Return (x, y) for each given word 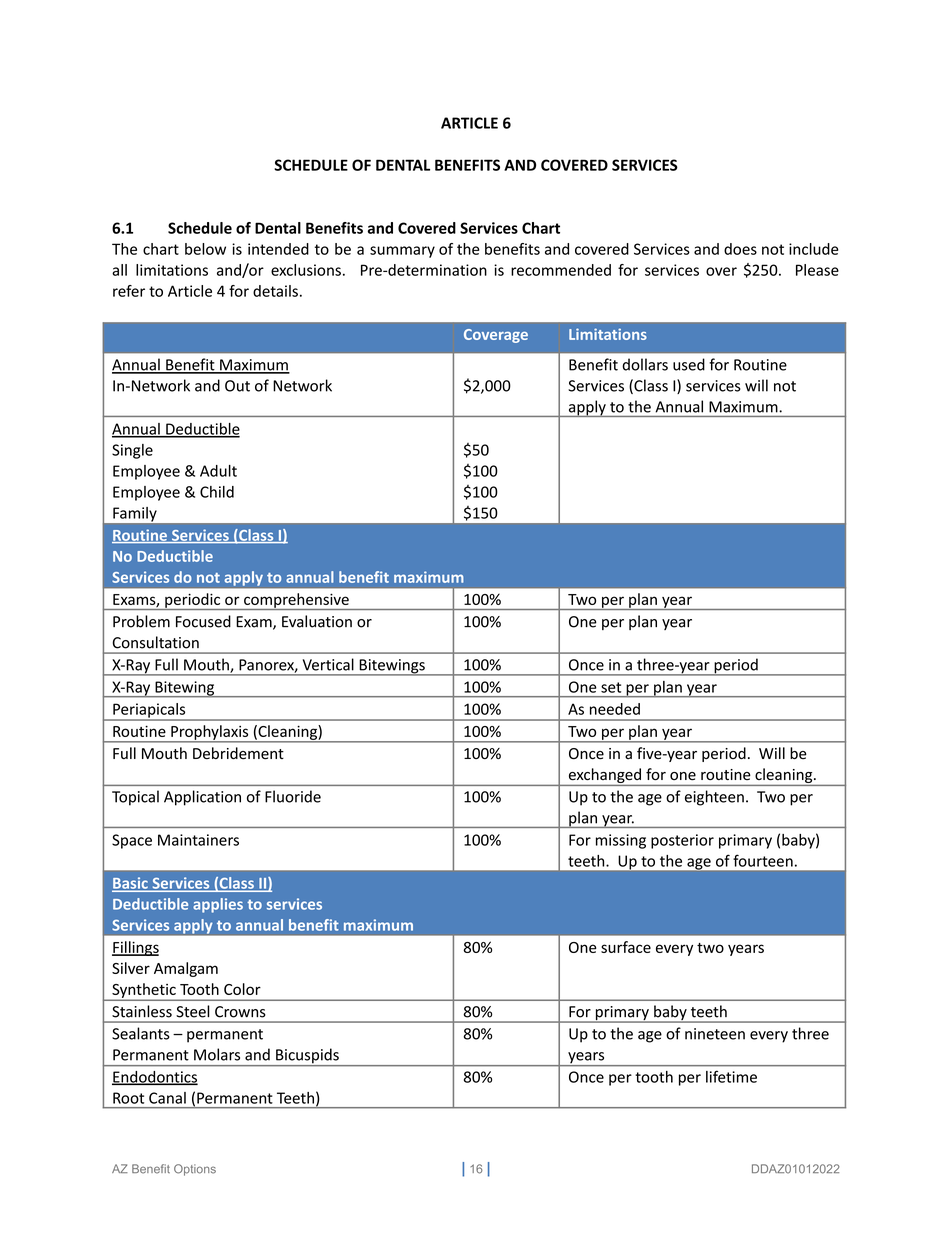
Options (195, 1170)
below (205, 249)
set (611, 687)
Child (217, 492)
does (740, 249)
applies (218, 905)
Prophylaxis (210, 733)
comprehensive (296, 601)
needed (615, 709)
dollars (645, 364)
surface (626, 947)
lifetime (731, 1076)
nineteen (715, 1034)
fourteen (763, 860)
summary (402, 252)
